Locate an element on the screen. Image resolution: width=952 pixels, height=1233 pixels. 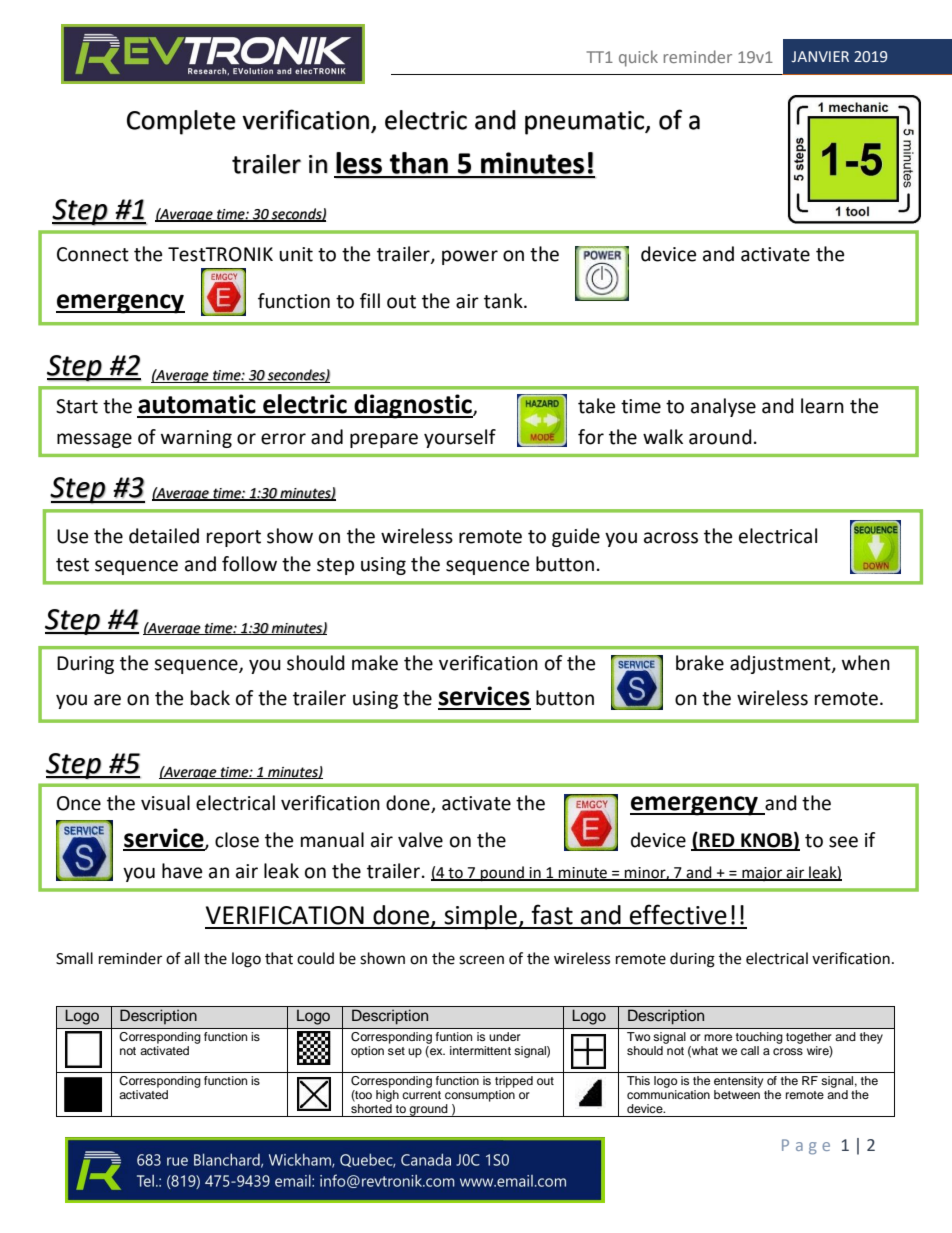
consumption is located at coordinates (480, 1096).
